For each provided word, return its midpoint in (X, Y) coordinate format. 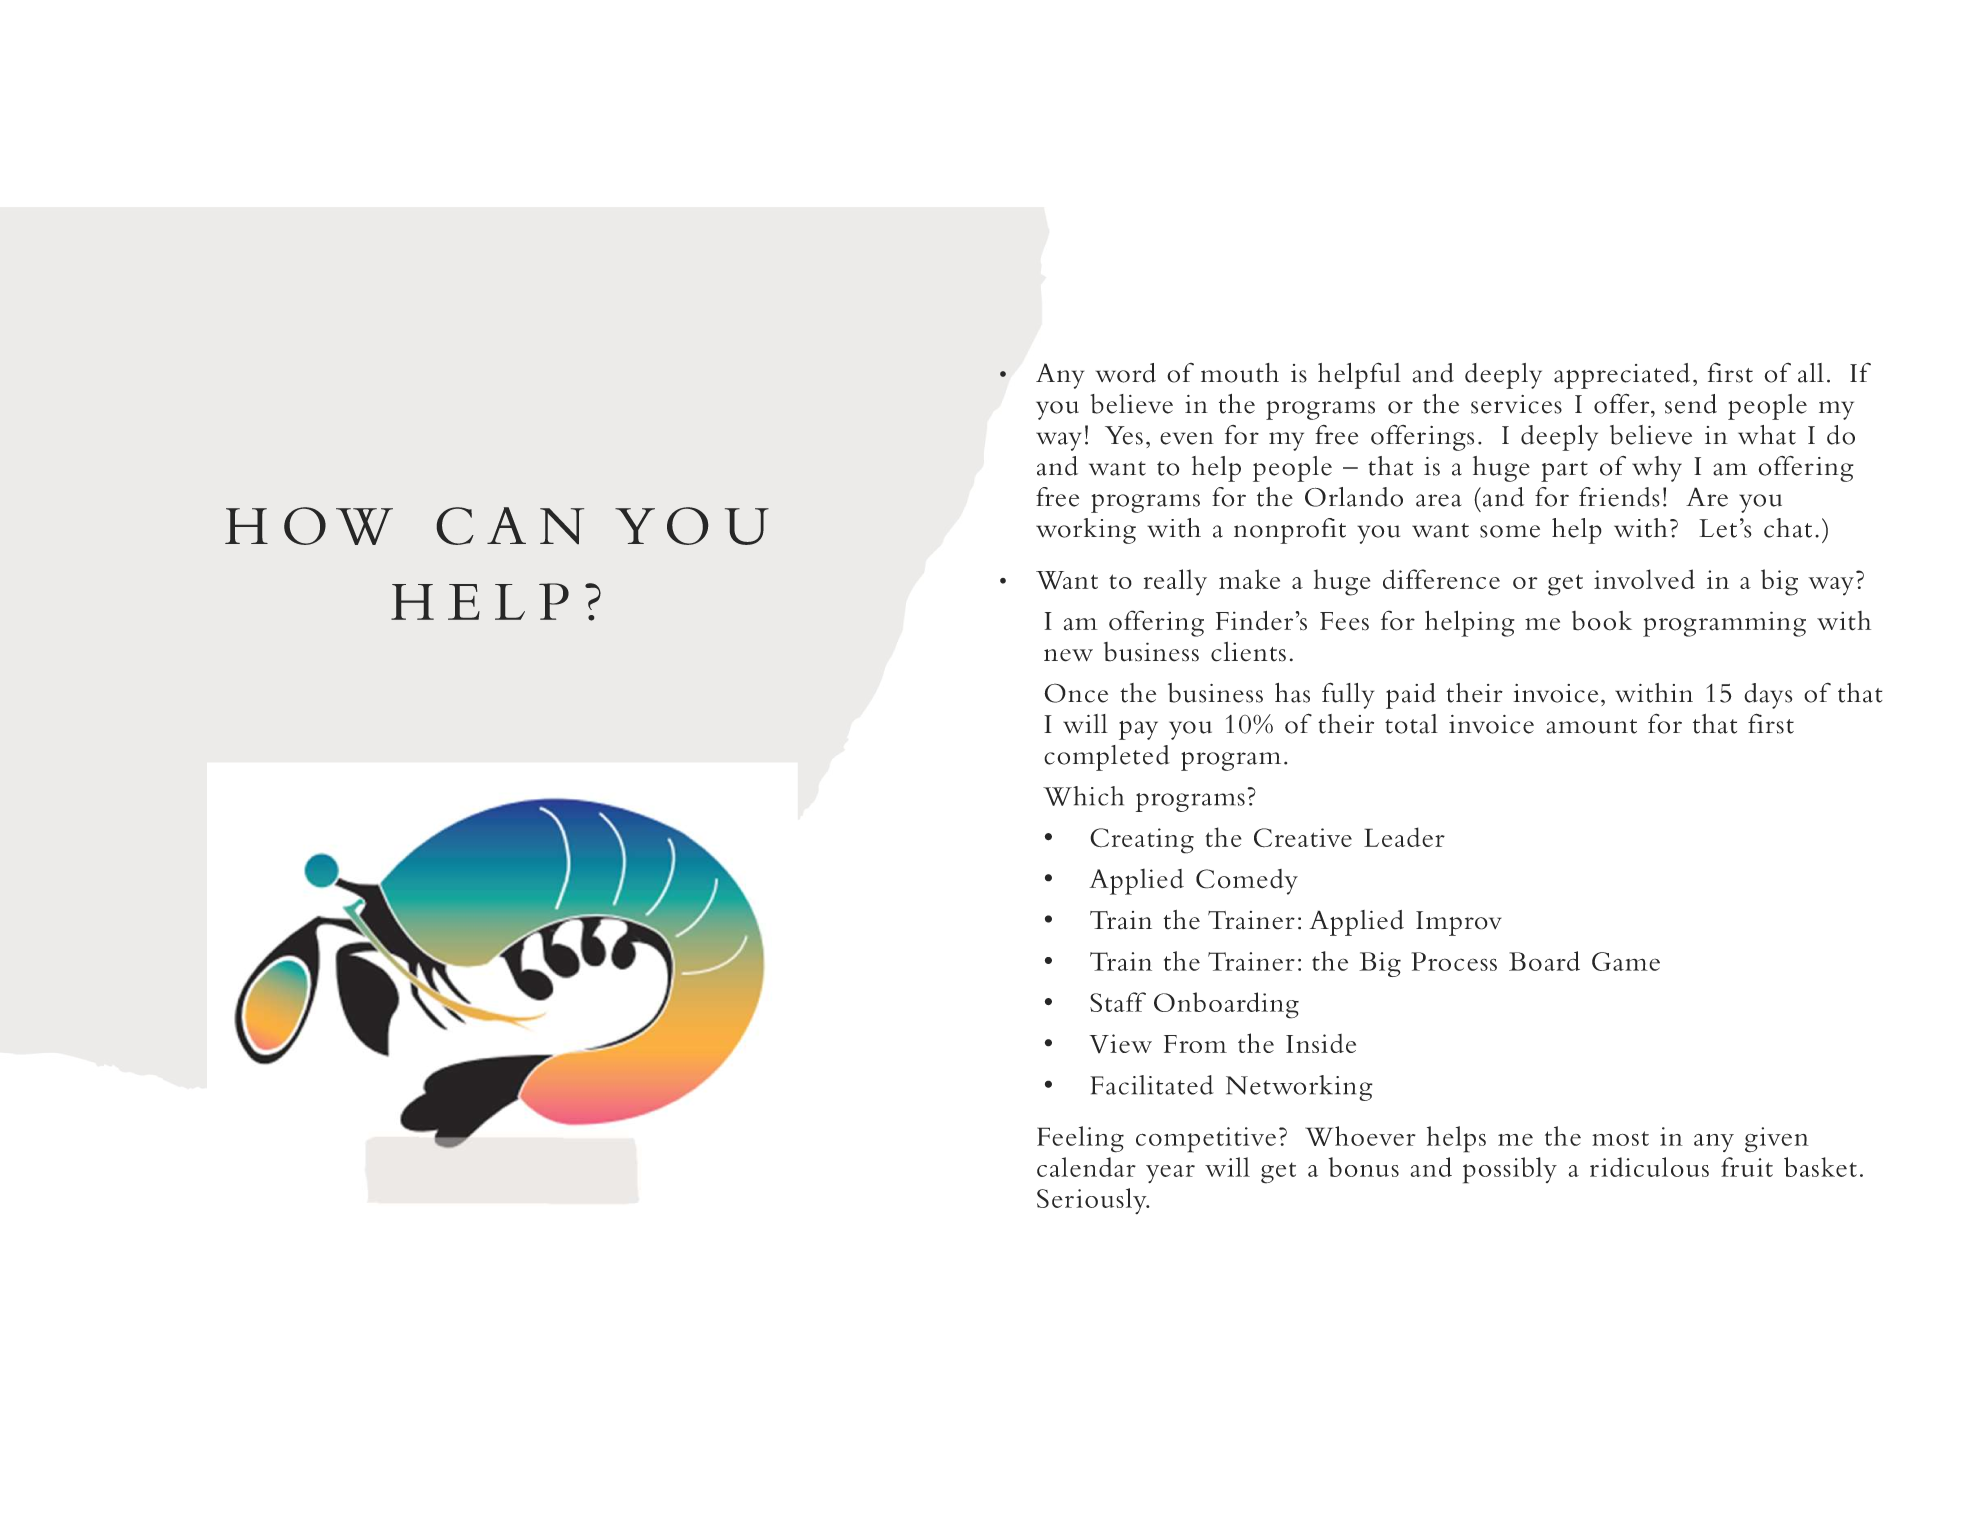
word (1126, 373)
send (1691, 404)
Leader (1404, 837)
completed (1107, 758)
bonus (1363, 1167)
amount (1591, 726)
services (1516, 404)
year (1170, 1174)
